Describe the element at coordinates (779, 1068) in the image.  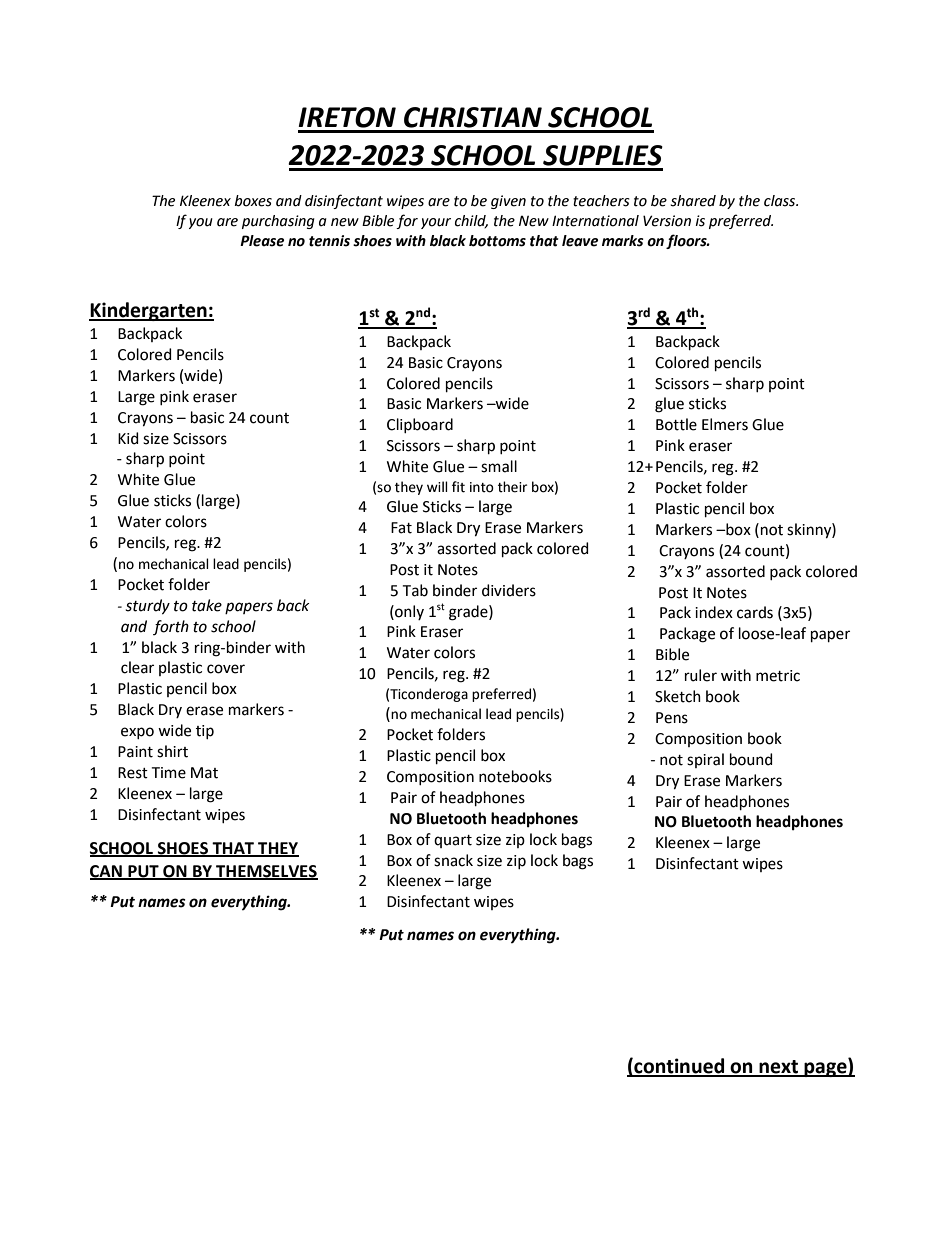
I see `next` at that location.
